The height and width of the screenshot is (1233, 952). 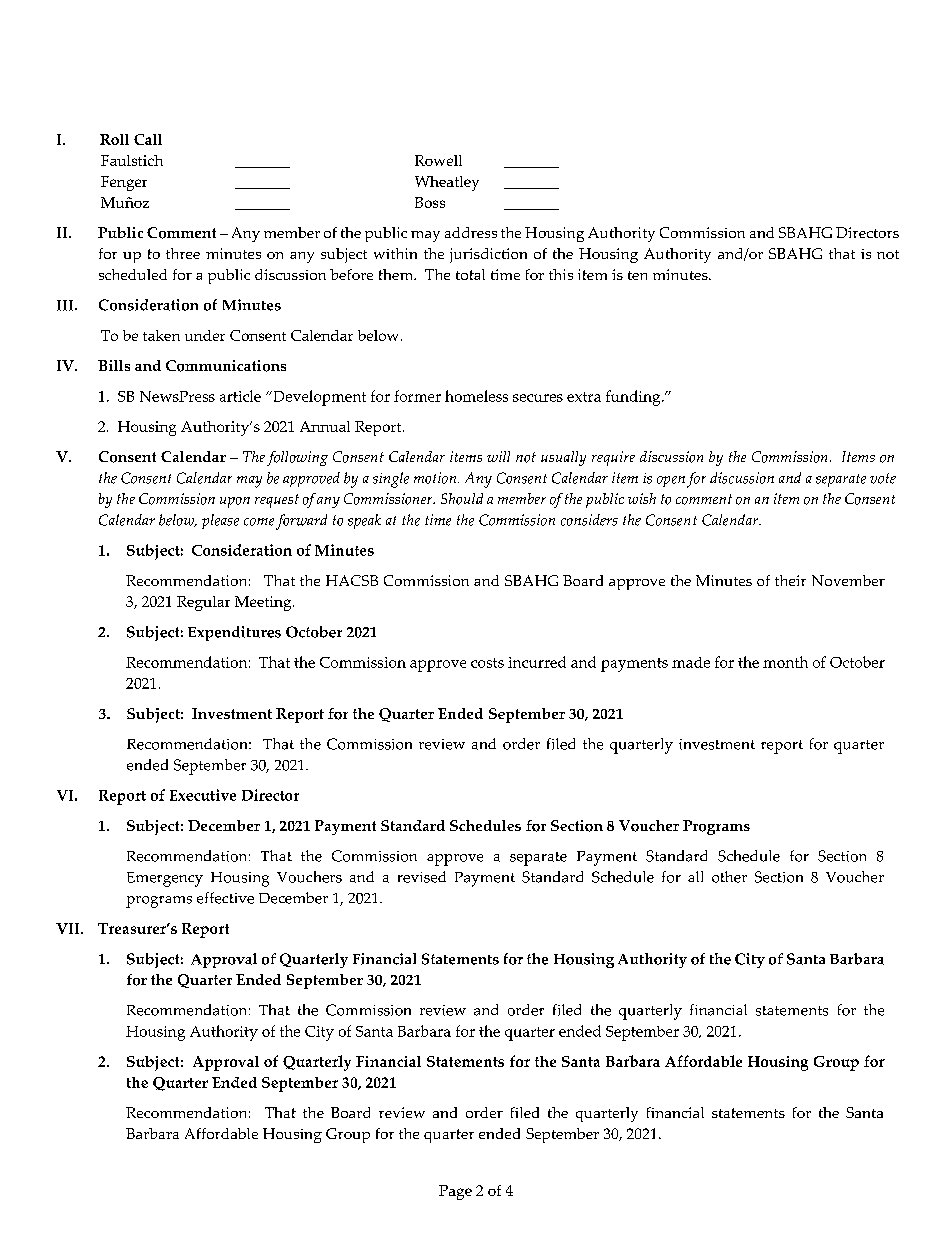 What do you see at coordinates (165, 879) in the screenshot?
I see `Emergency` at bounding box center [165, 879].
